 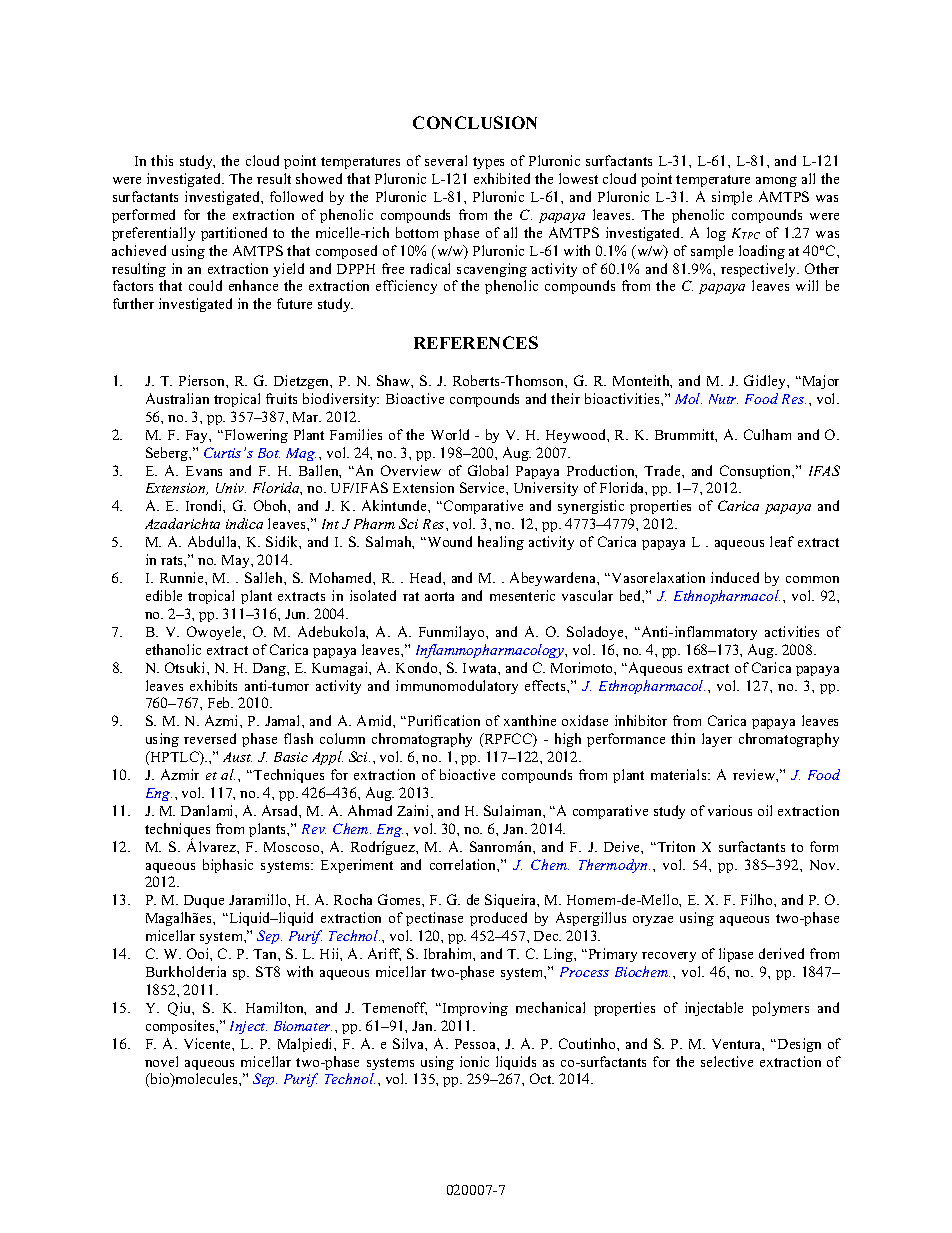 I want to click on leaf, so click(x=782, y=541).
